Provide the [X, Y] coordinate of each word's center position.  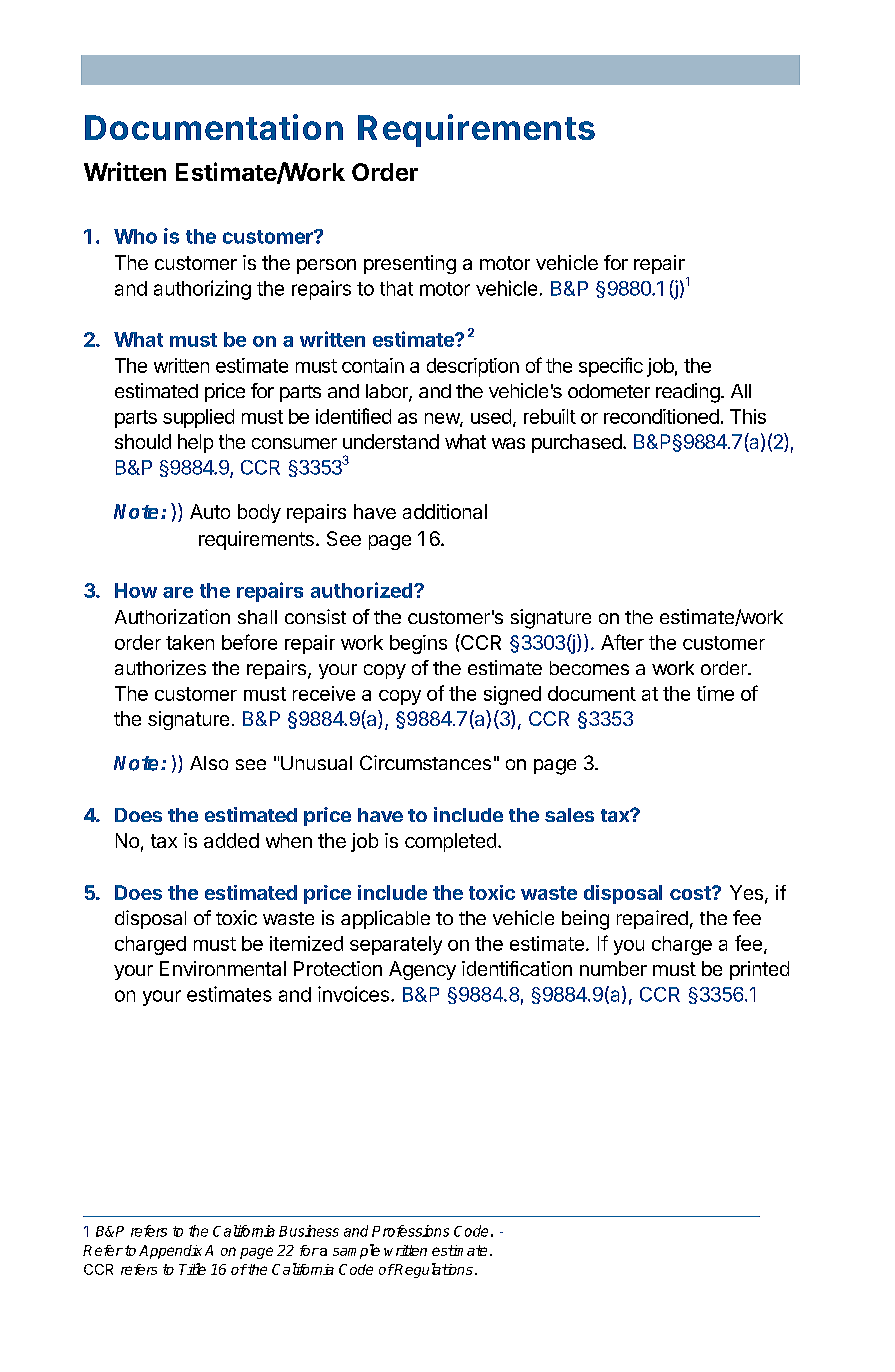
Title [192, 1269]
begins [418, 644]
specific [611, 367]
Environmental [223, 968]
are [178, 592]
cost [691, 893]
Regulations [433, 1270]
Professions [410, 1231]
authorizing [202, 290]
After [622, 642]
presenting [410, 264]
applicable [385, 919]
